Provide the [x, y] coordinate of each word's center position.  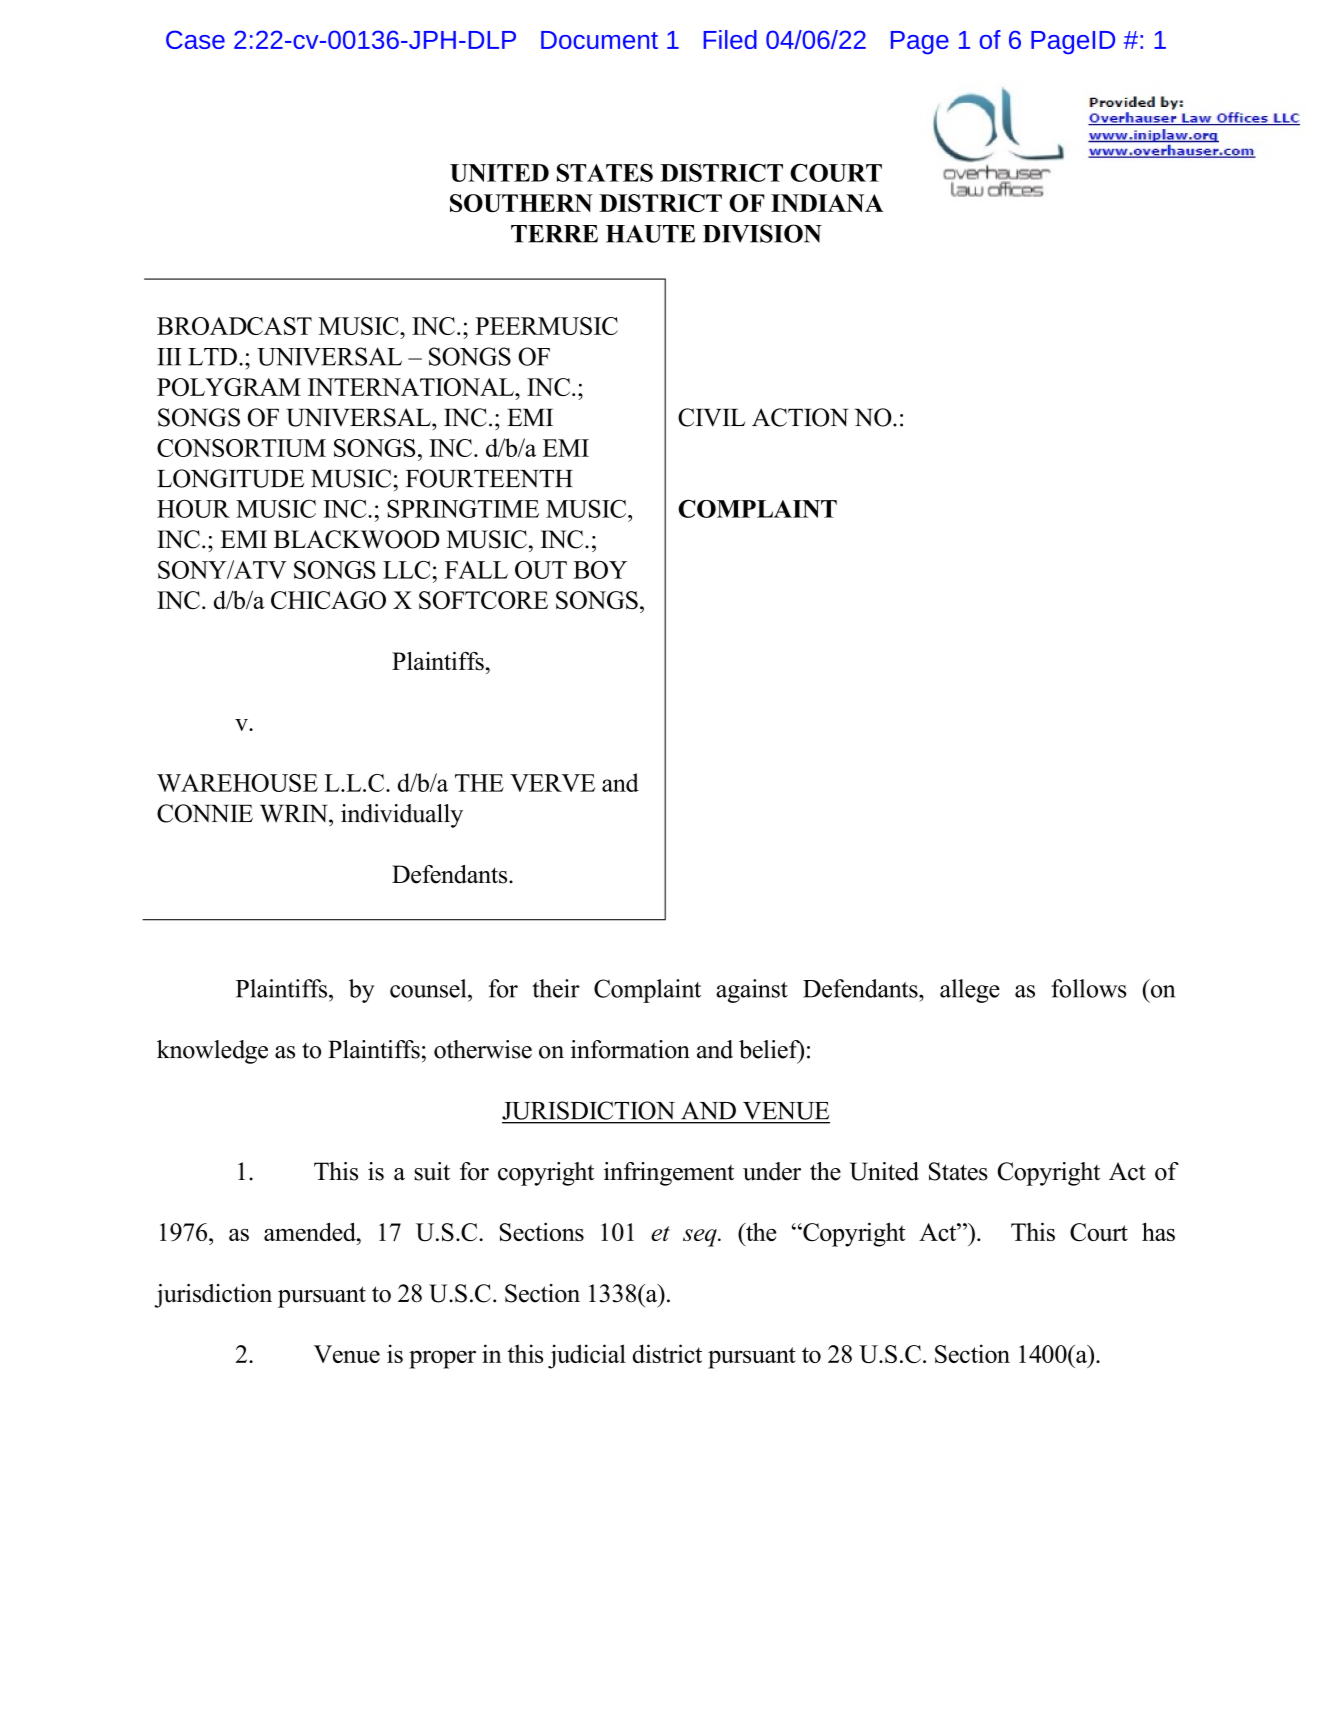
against [752, 991]
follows [1089, 988]
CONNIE [205, 813]
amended [311, 1231]
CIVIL [711, 417]
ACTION [800, 417]
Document [599, 40]
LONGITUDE [230, 478]
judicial [587, 1356]
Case [195, 39]
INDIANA [827, 203]
